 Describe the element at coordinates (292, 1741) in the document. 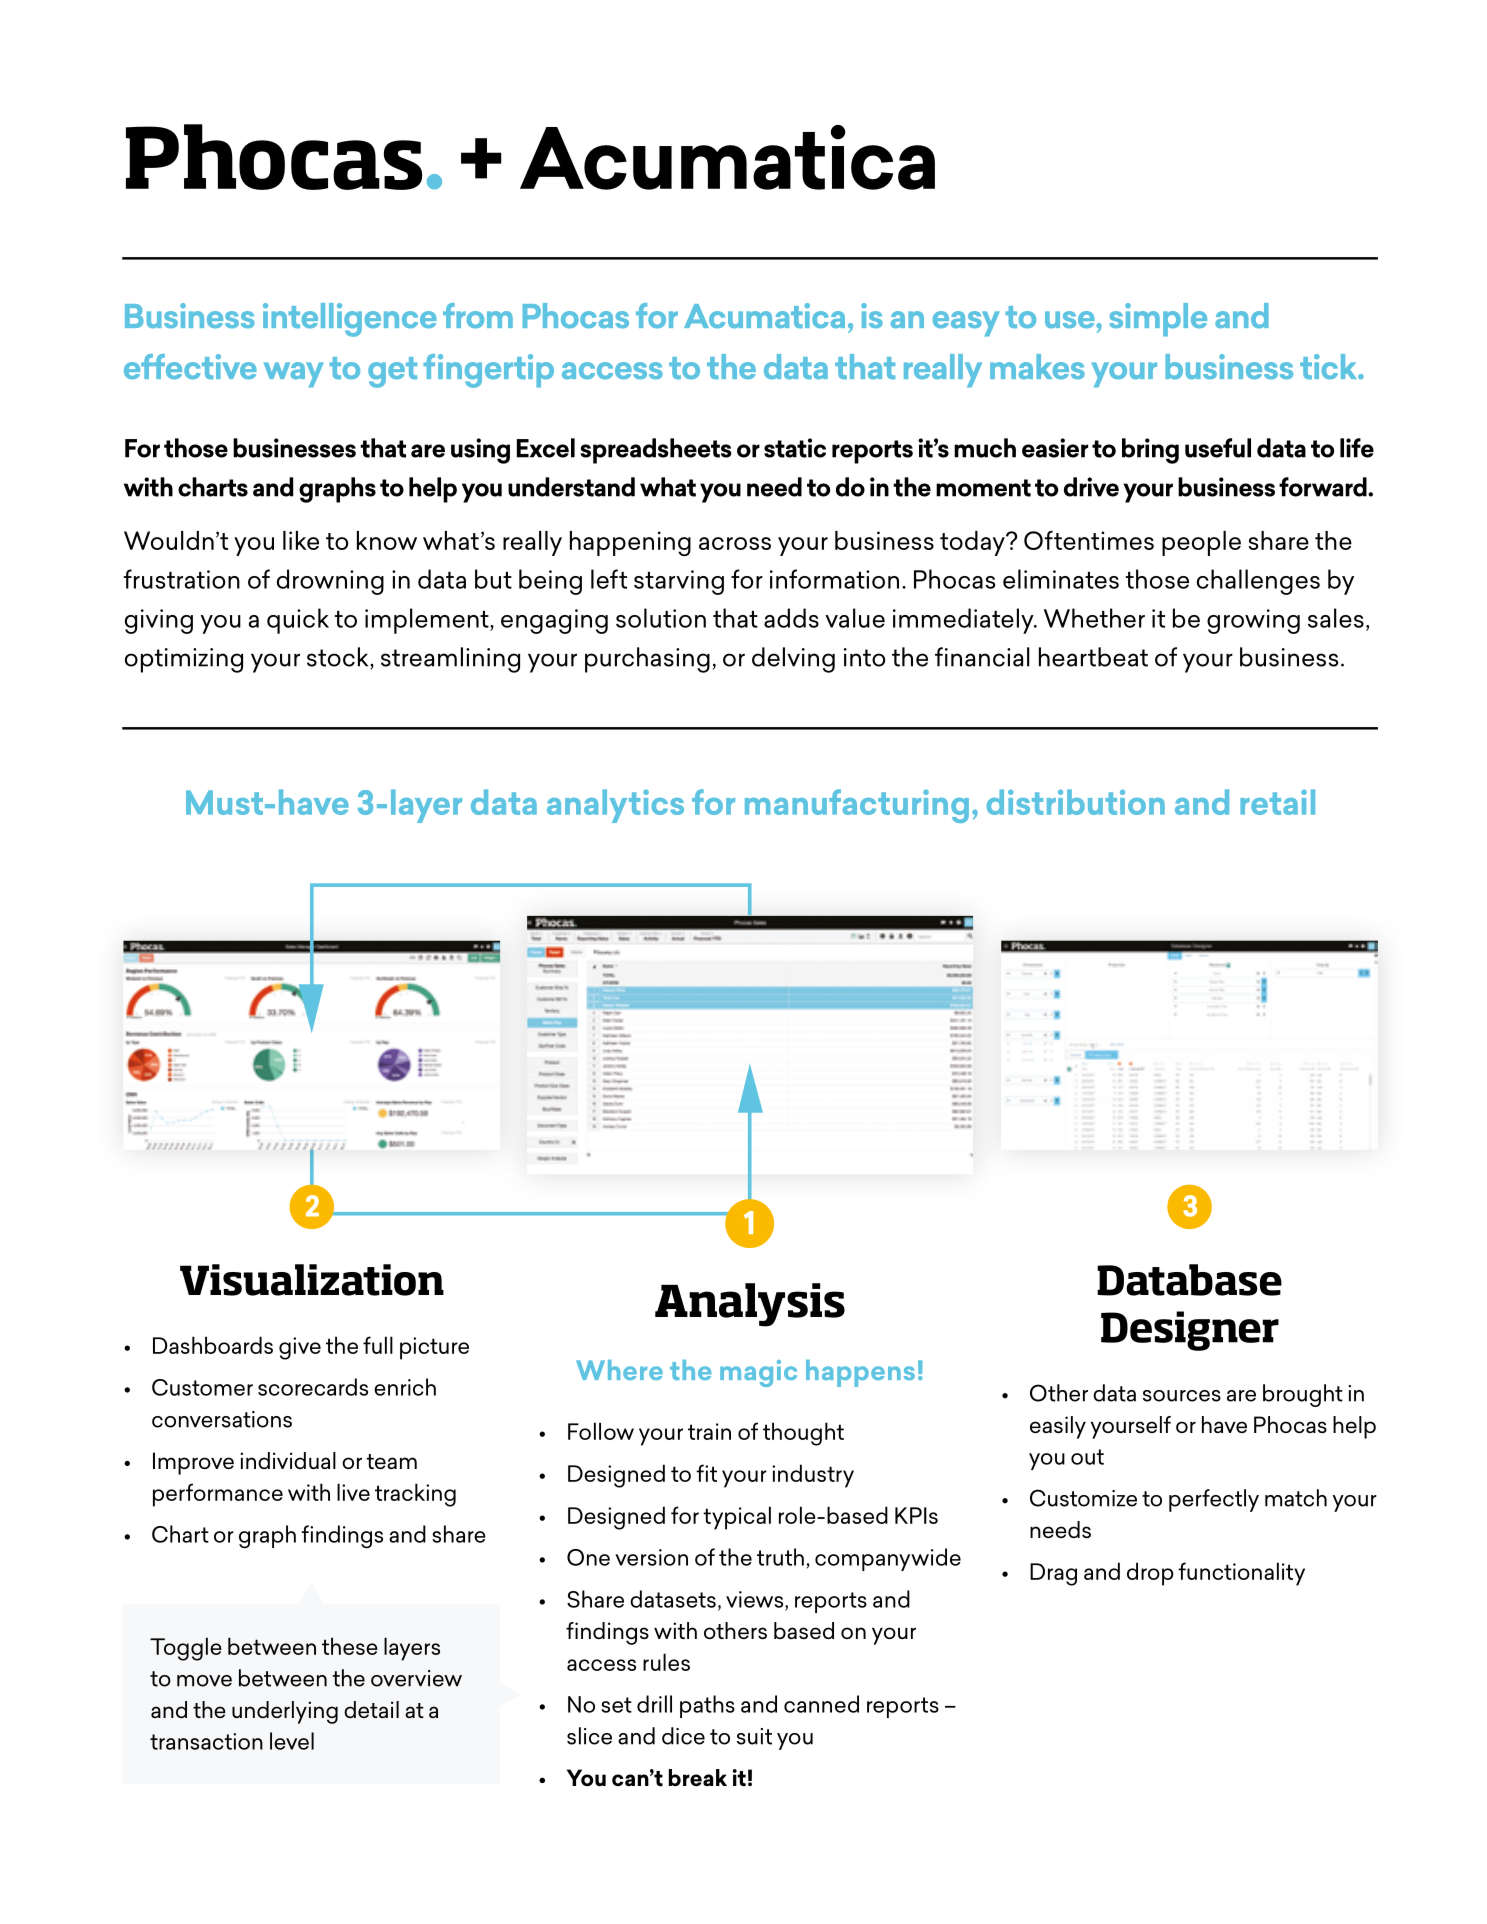

I see `level` at that location.
